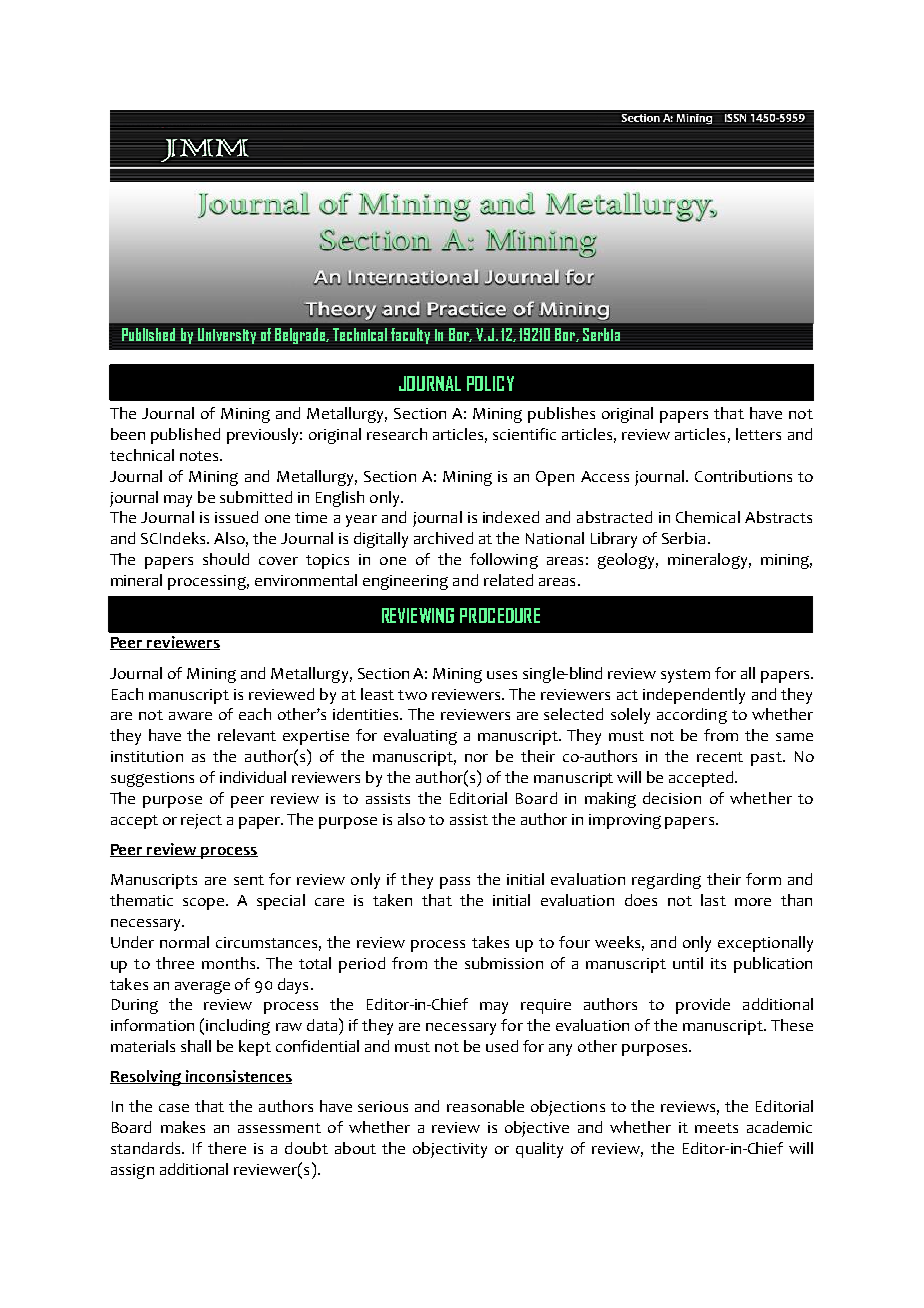 This page has height=1308, width=924. Describe the element at coordinates (490, 383) in the page. I see `POLICY` at that location.
